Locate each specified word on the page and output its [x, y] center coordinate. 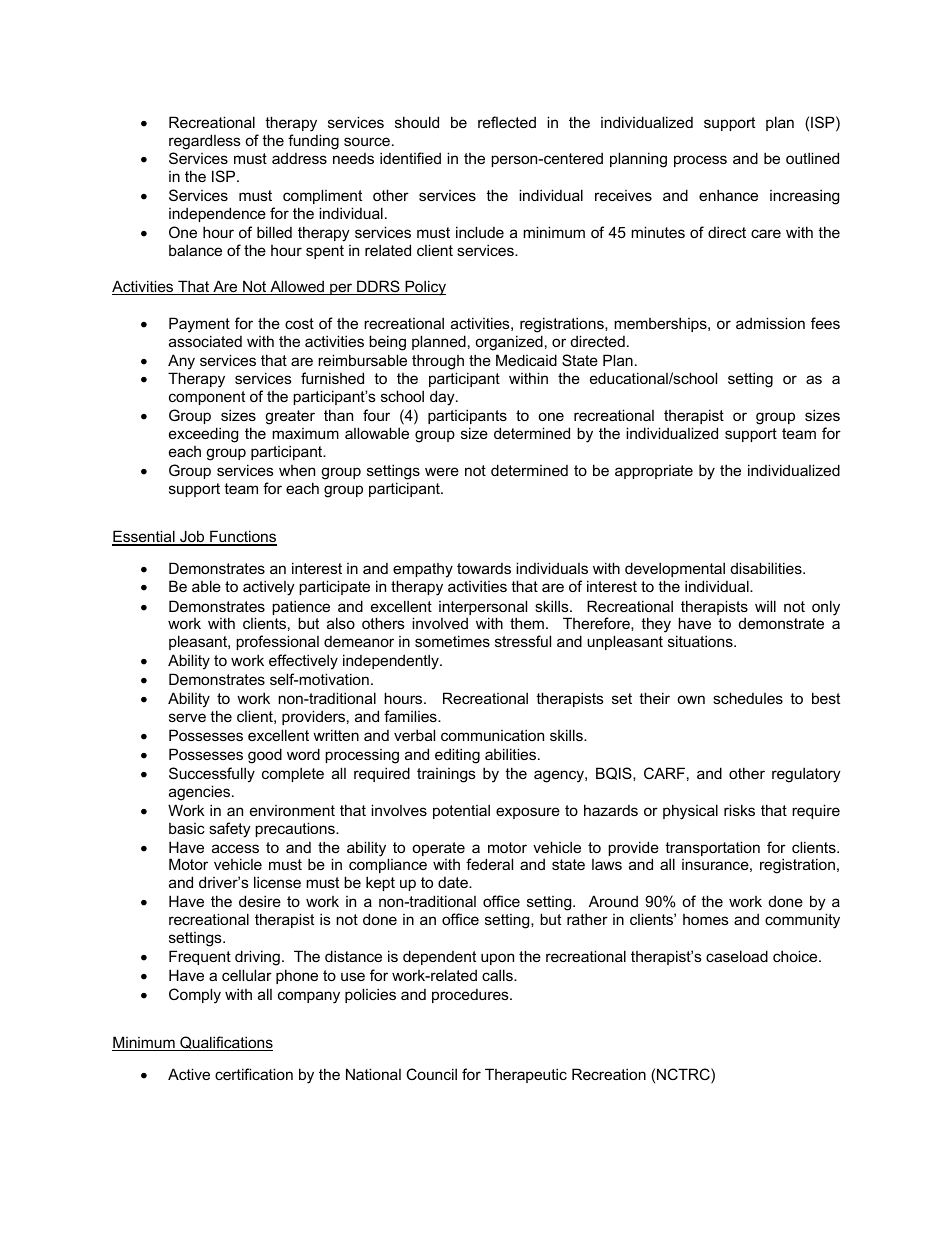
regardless [205, 142]
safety [230, 830]
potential [461, 811]
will [765, 606]
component [207, 398]
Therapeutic [526, 1075]
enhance [728, 195]
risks [739, 810]
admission [770, 323]
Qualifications [225, 1043]
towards [484, 568]
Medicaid [526, 360]
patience [301, 609]
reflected [507, 122]
